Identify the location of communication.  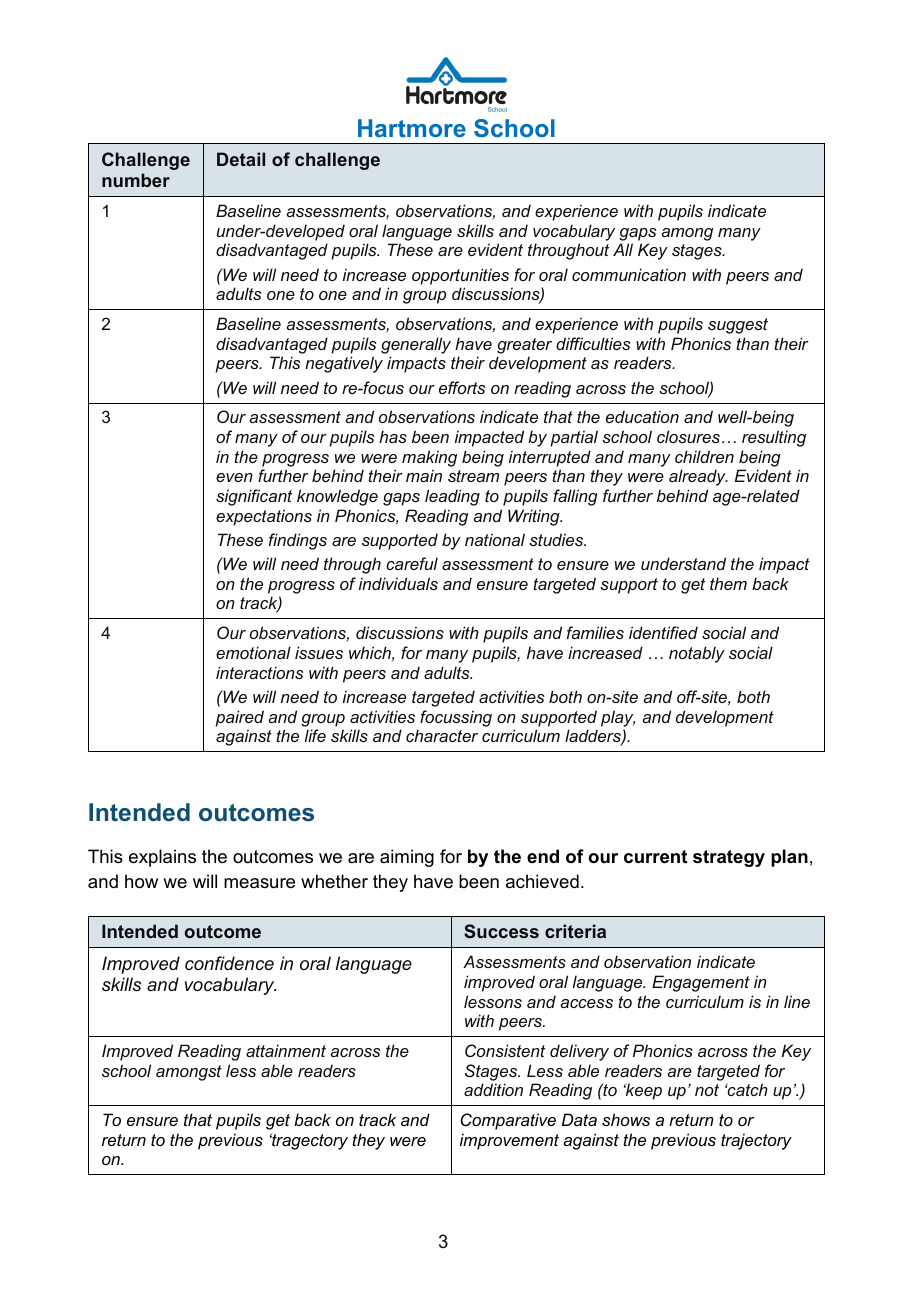
(629, 274).
